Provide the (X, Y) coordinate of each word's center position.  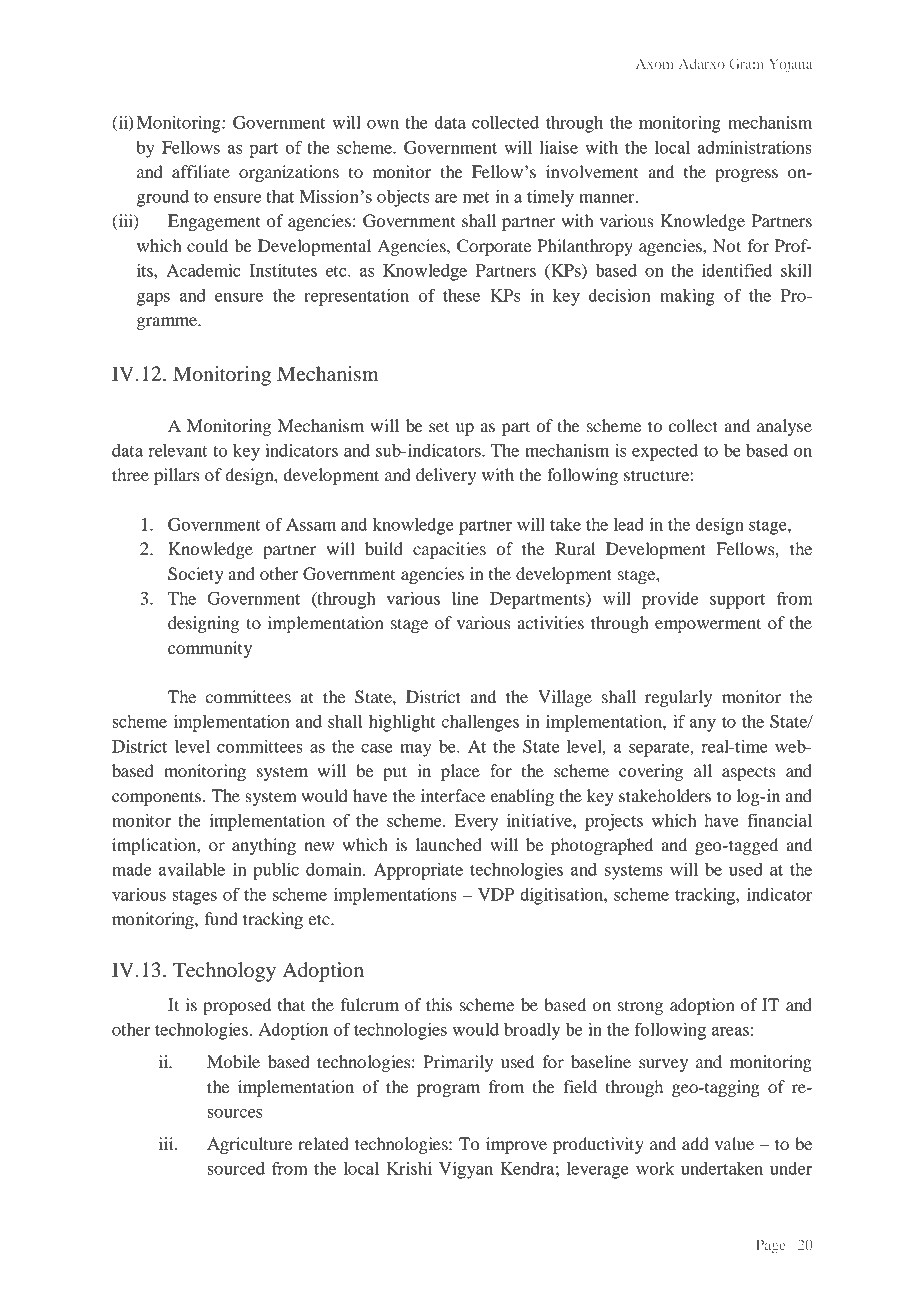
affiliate (201, 171)
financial (779, 820)
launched (449, 844)
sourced (236, 1168)
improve (516, 1145)
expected (665, 452)
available (192, 869)
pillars (176, 476)
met (476, 197)
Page (771, 1247)
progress (746, 175)
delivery (446, 476)
